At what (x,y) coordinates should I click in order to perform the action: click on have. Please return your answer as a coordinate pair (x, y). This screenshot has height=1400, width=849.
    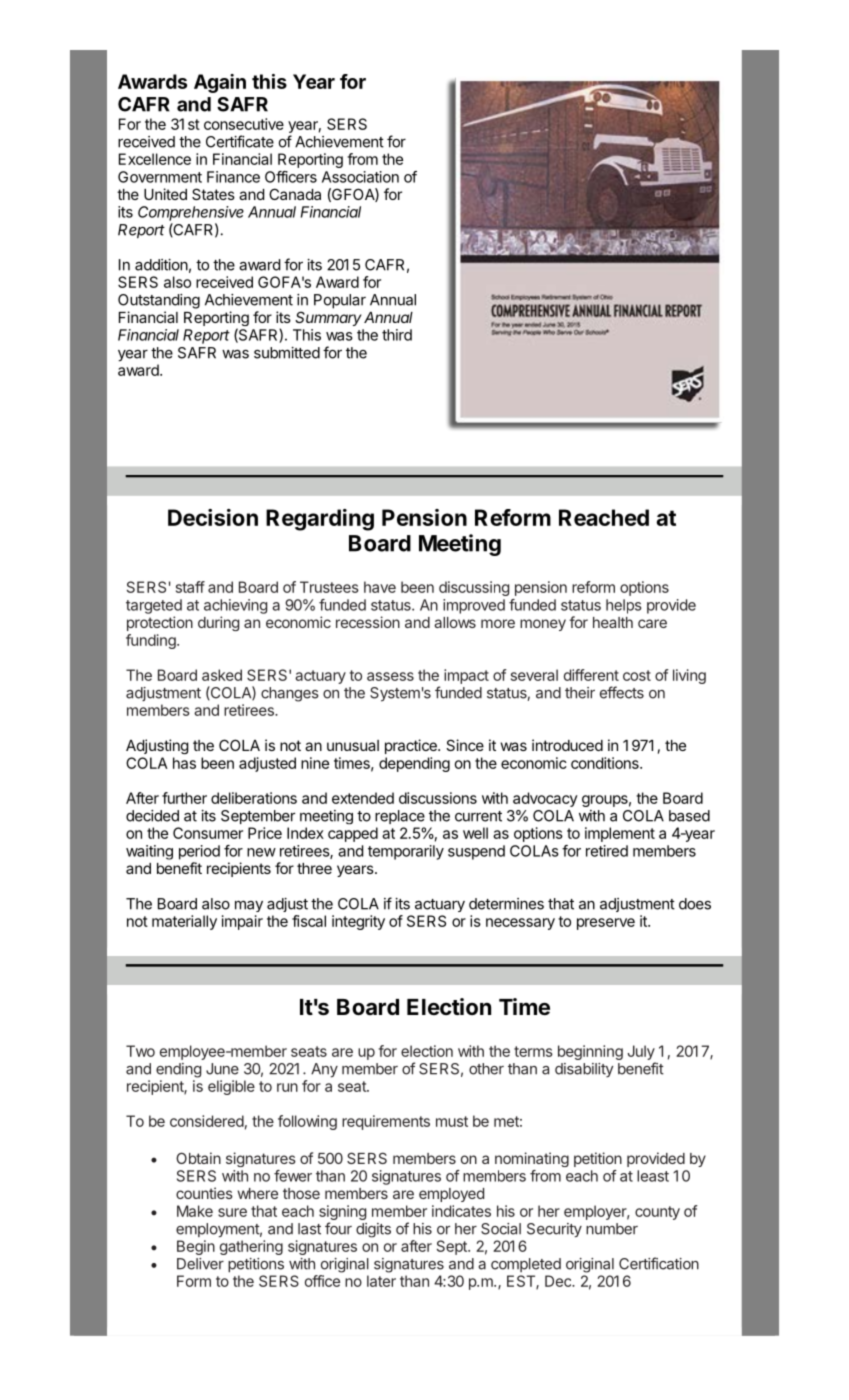
    Looking at the image, I should click on (380, 587).
